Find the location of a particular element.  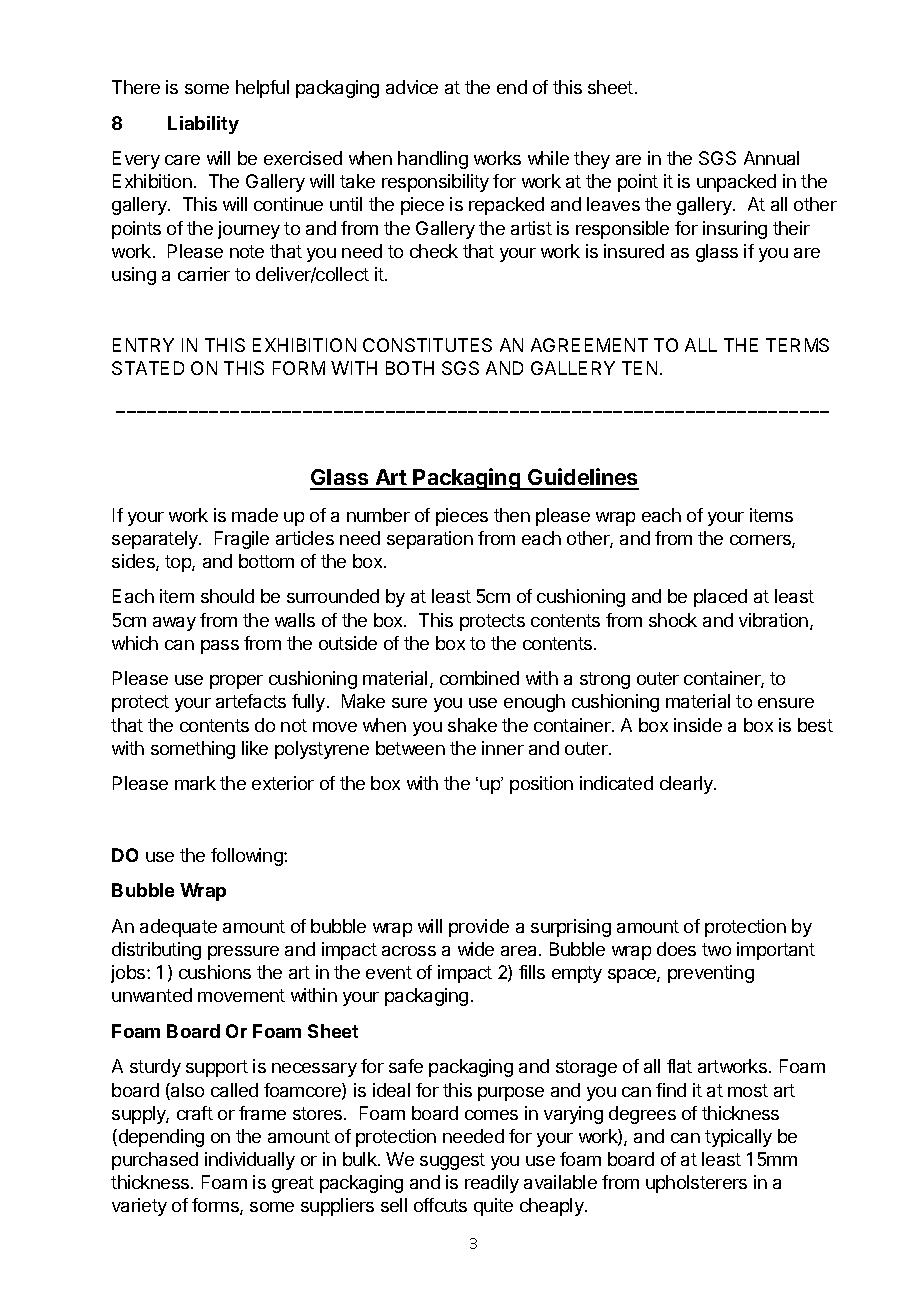

TERMS is located at coordinates (797, 345).
